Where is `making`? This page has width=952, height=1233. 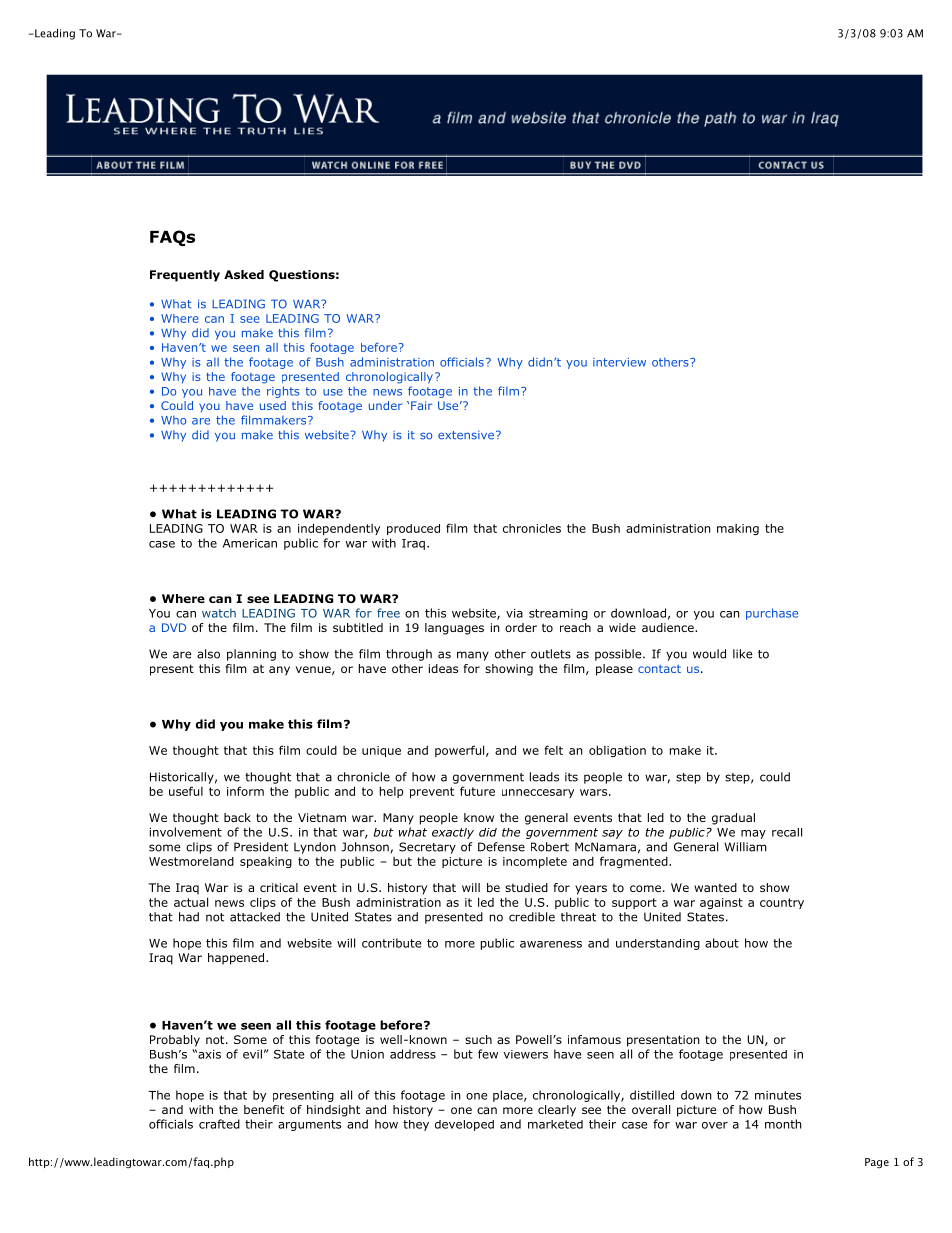
making is located at coordinates (738, 529).
